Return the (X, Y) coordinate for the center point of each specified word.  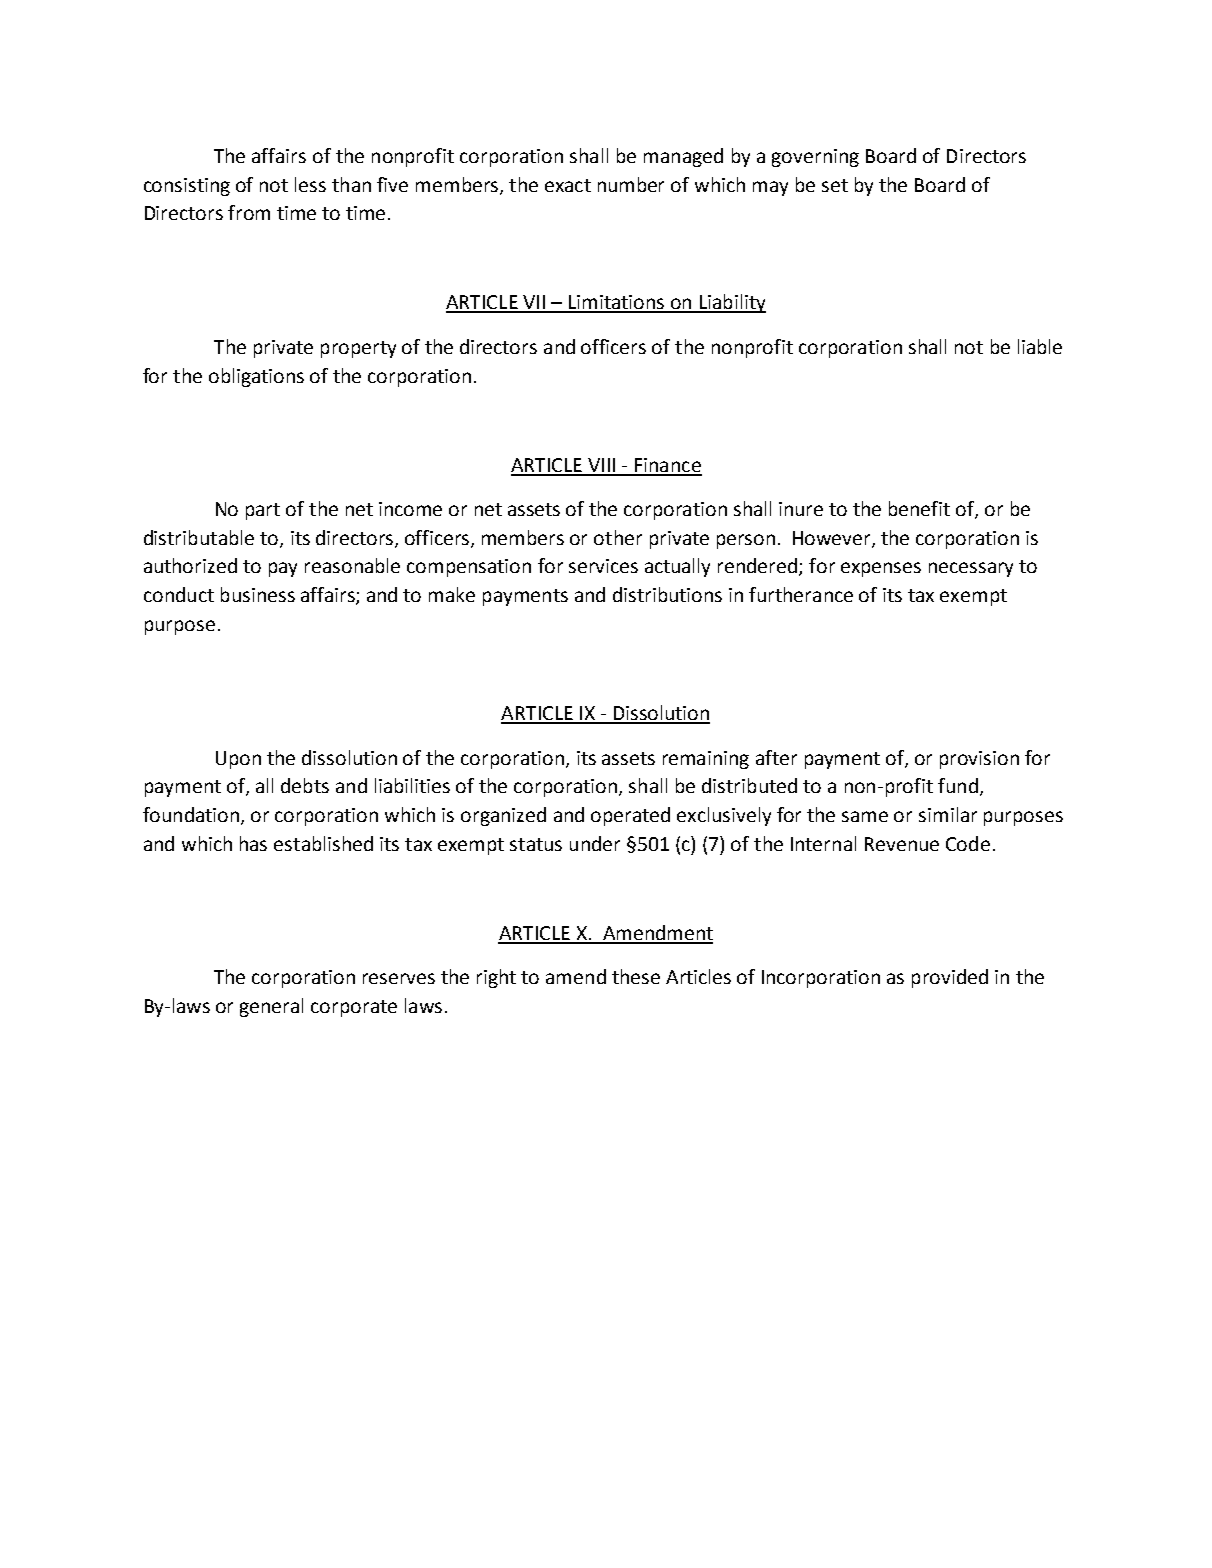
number (631, 184)
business (258, 594)
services (603, 566)
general (271, 1007)
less (310, 184)
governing (815, 158)
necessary (971, 569)
